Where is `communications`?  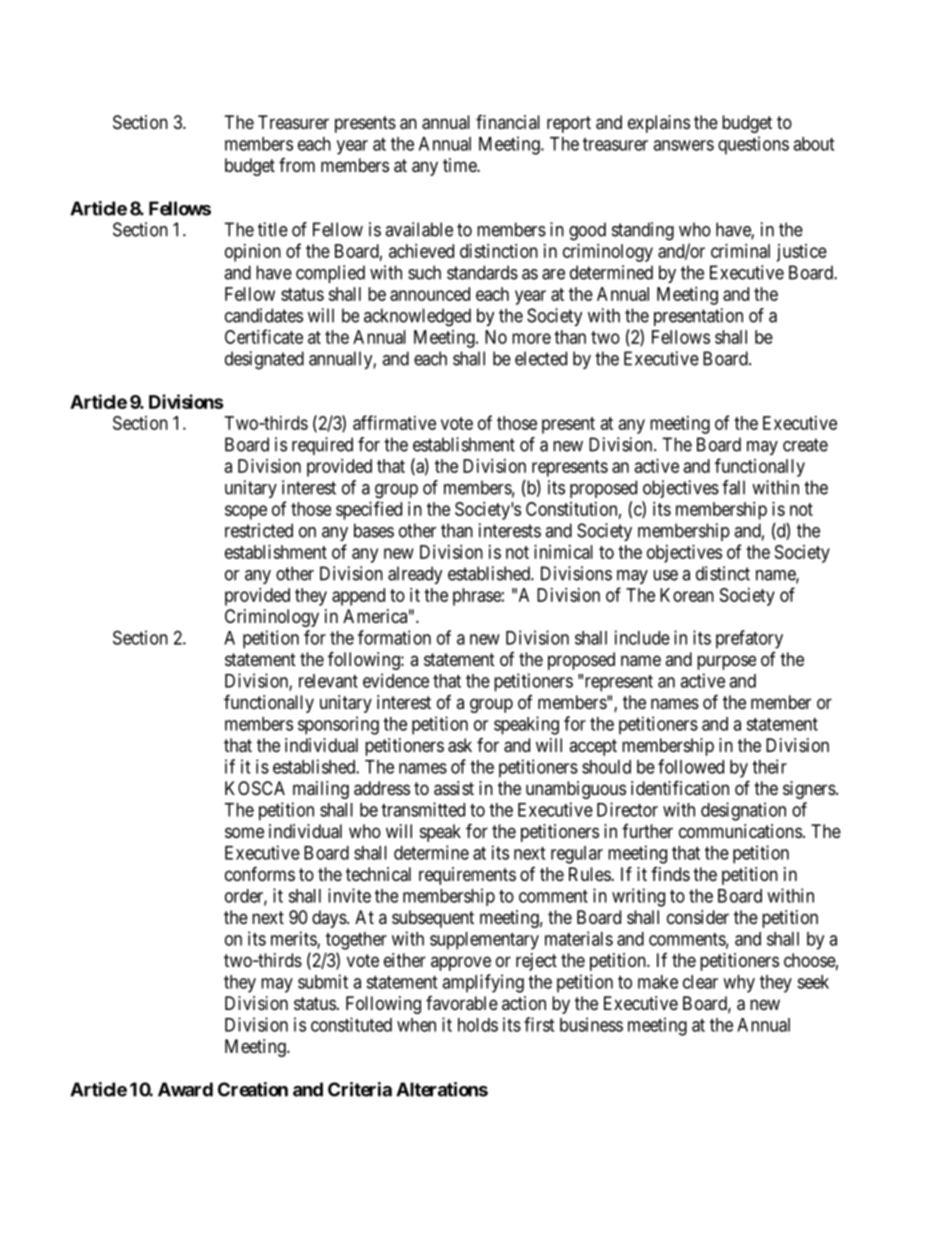 communications is located at coordinates (740, 831).
